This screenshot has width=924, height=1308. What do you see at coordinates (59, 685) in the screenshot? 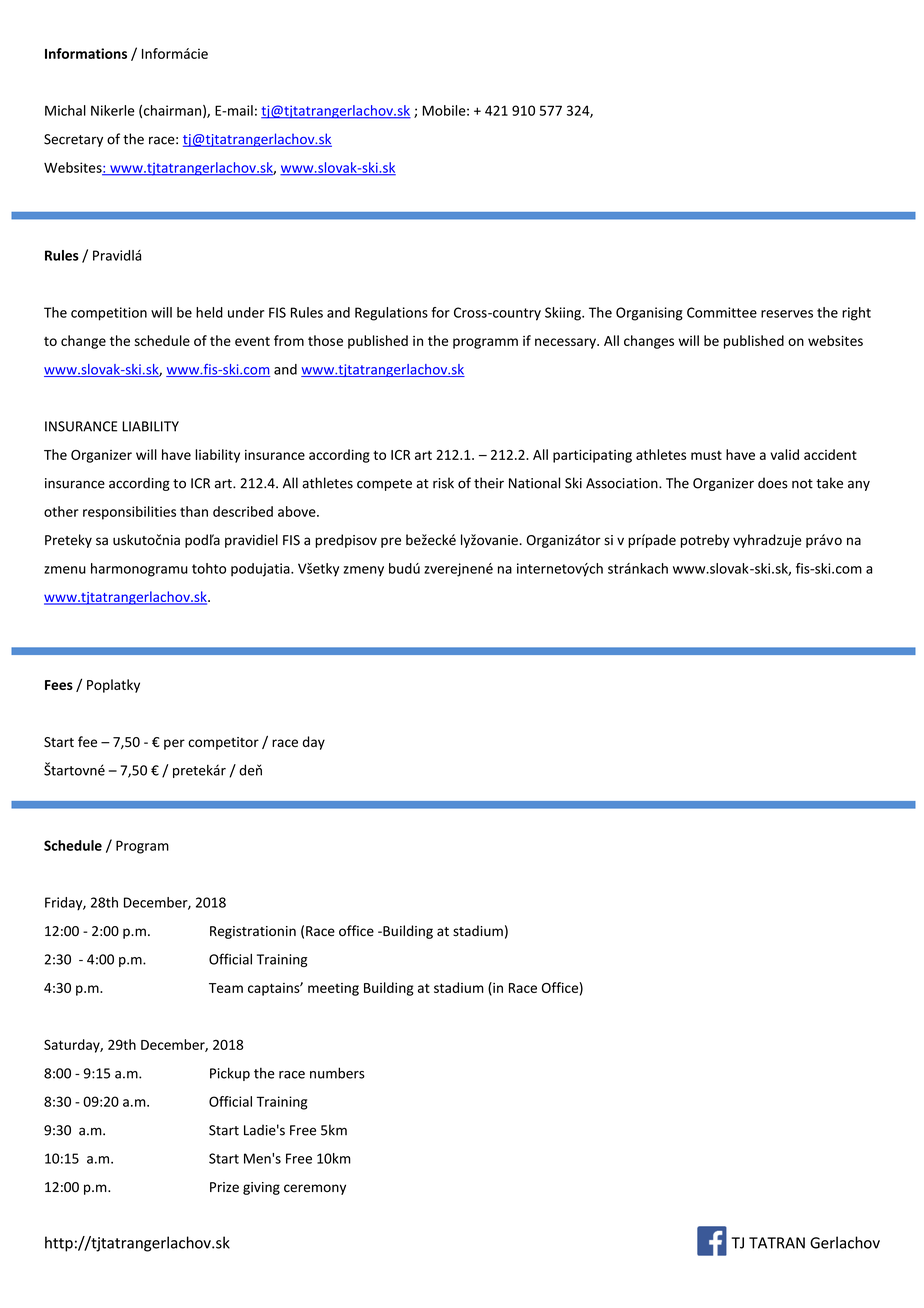
I see `Fees` at bounding box center [59, 685].
